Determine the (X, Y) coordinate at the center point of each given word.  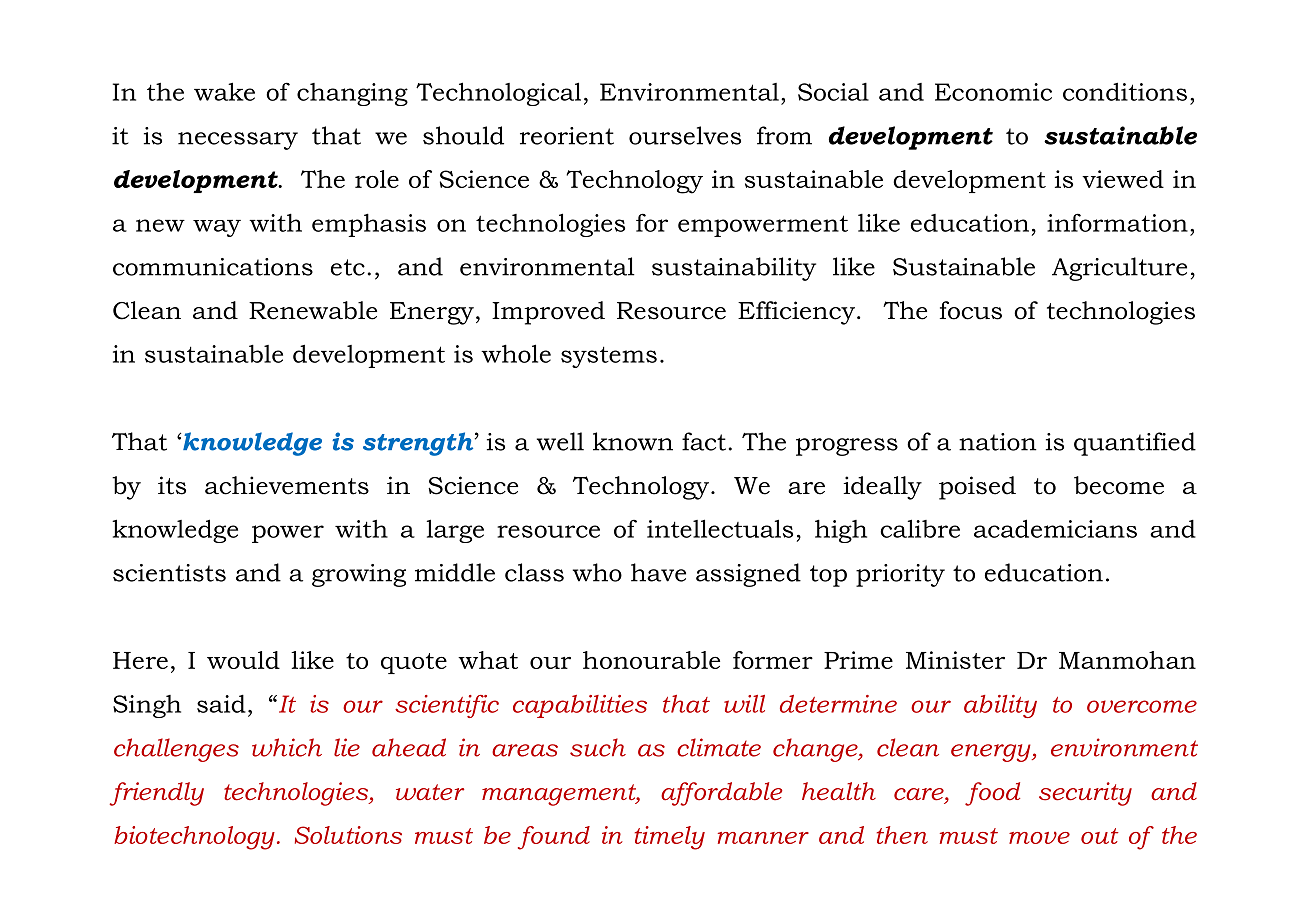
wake (224, 91)
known (633, 441)
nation (998, 442)
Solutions (348, 835)
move (1039, 837)
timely (670, 838)
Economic (993, 92)
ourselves (685, 135)
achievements (287, 485)
